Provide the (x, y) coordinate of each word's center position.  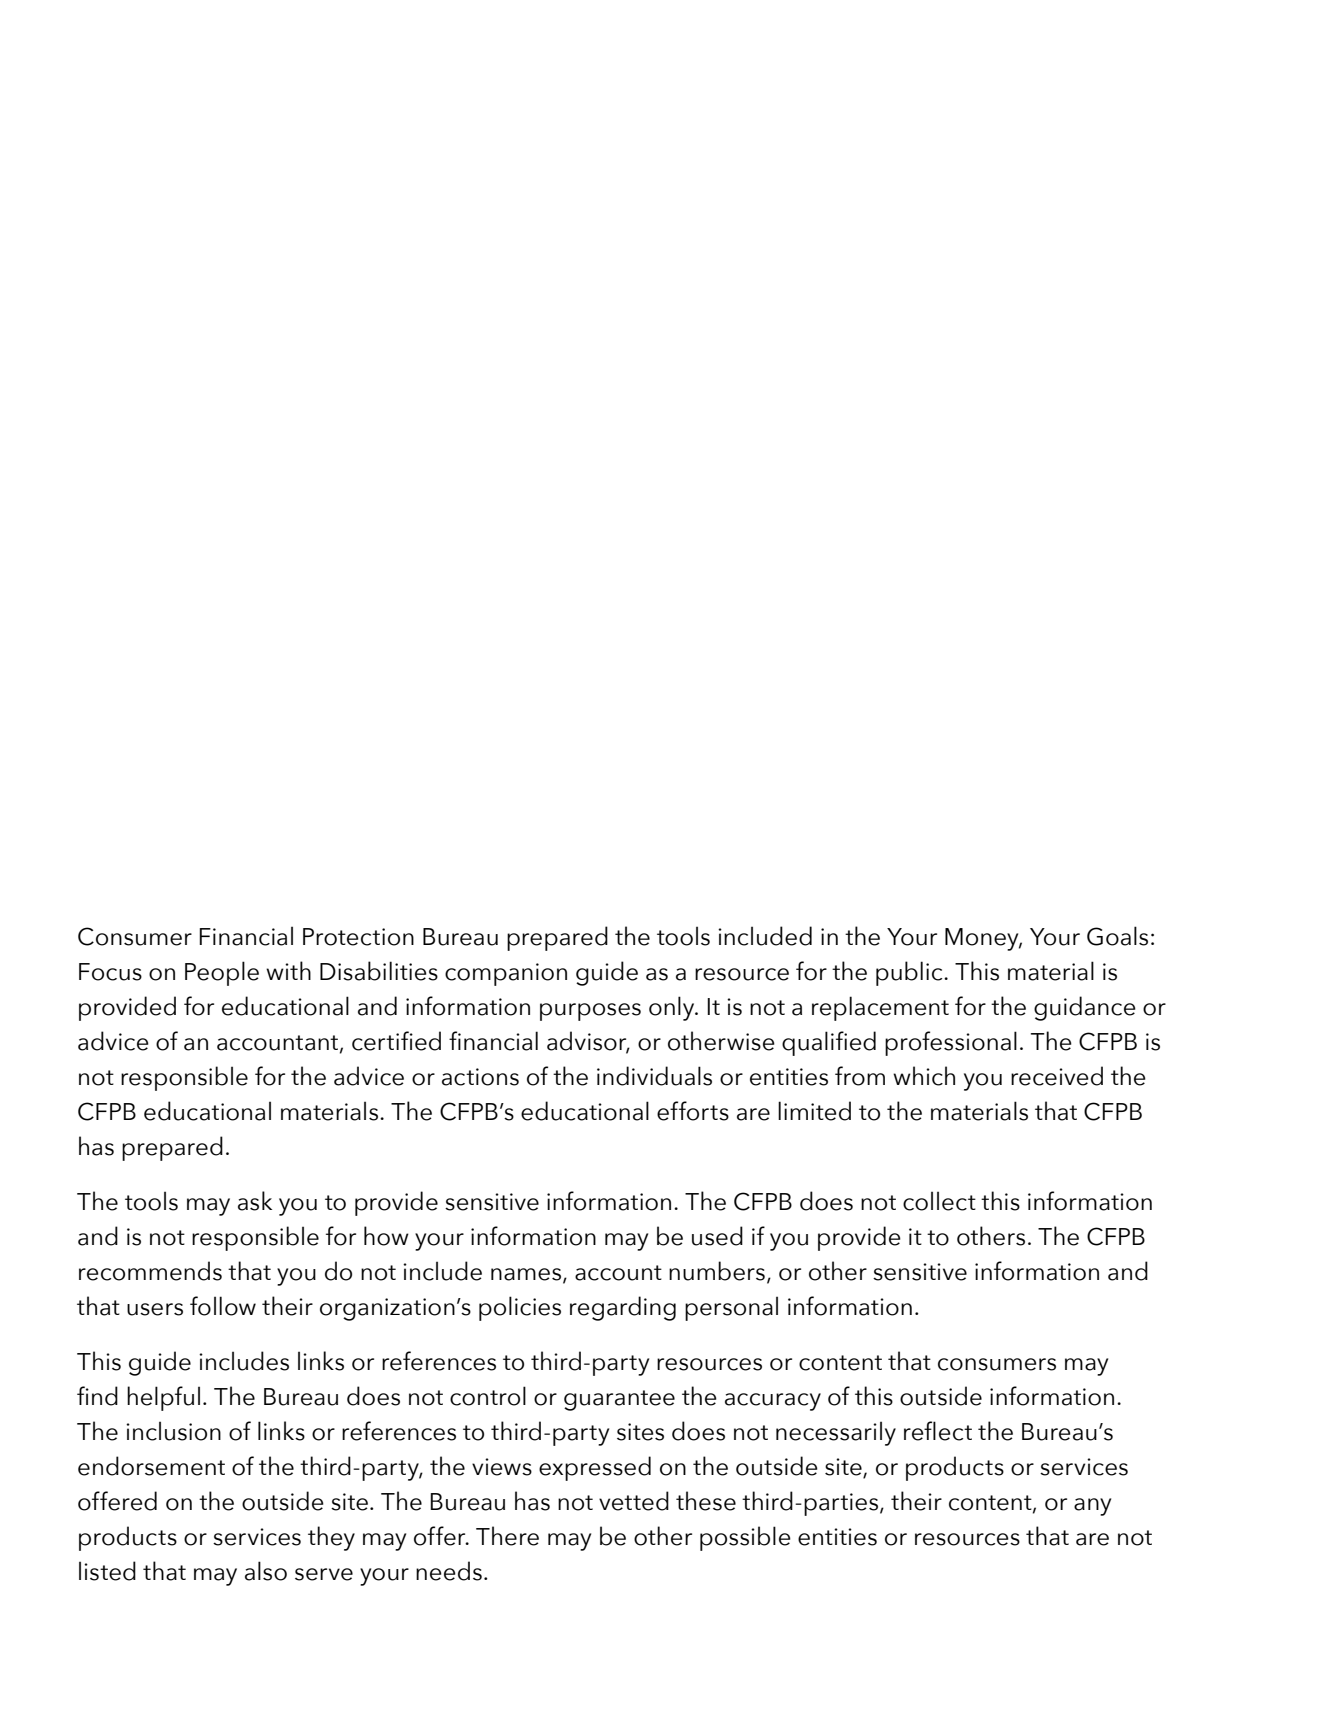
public (910, 973)
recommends (150, 1271)
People (222, 973)
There (507, 1536)
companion (506, 974)
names (526, 1274)
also (266, 1571)
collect (939, 1201)
